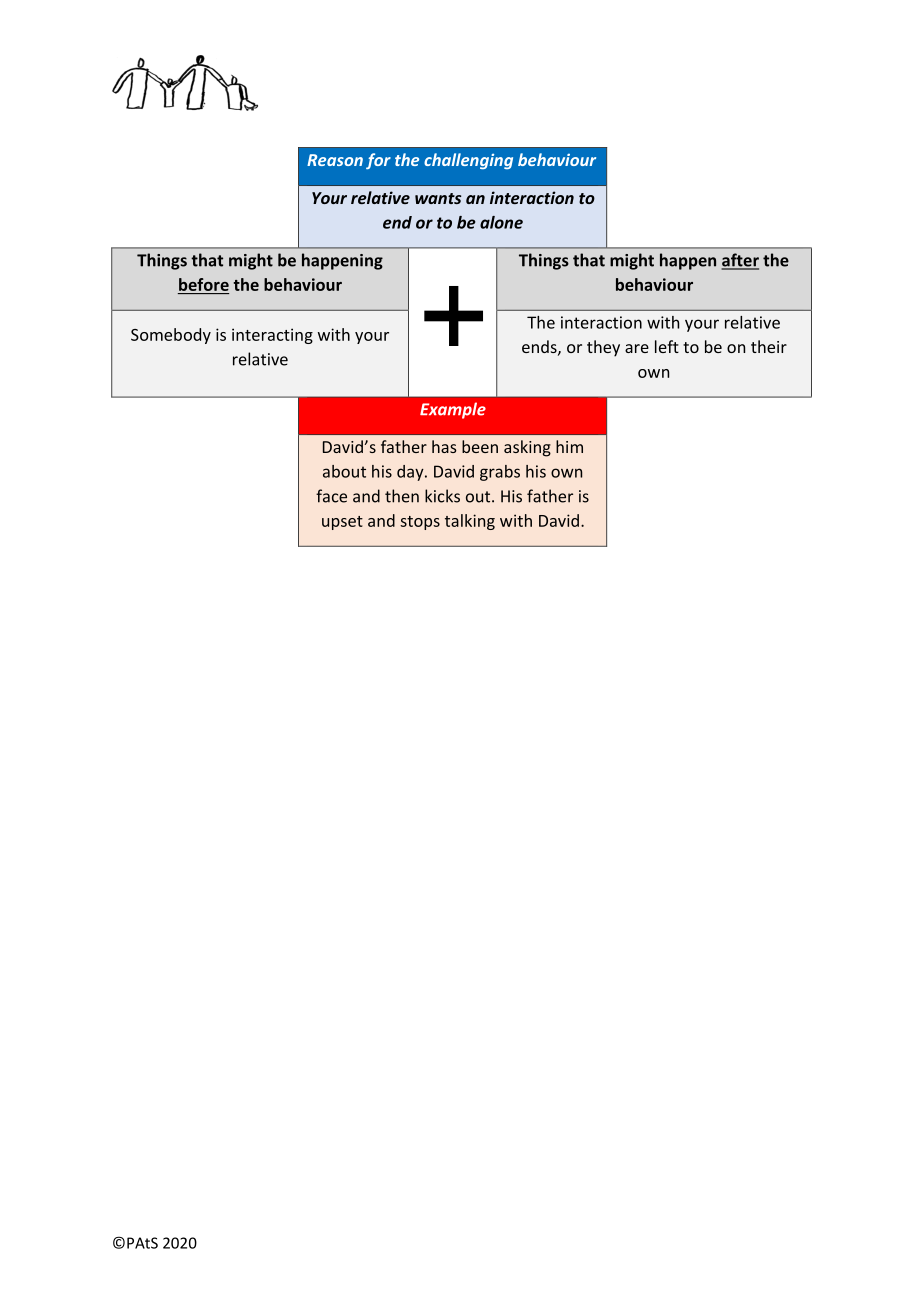 The width and height of the document is (924, 1308). What do you see at coordinates (501, 222) in the document?
I see `alone` at bounding box center [501, 222].
